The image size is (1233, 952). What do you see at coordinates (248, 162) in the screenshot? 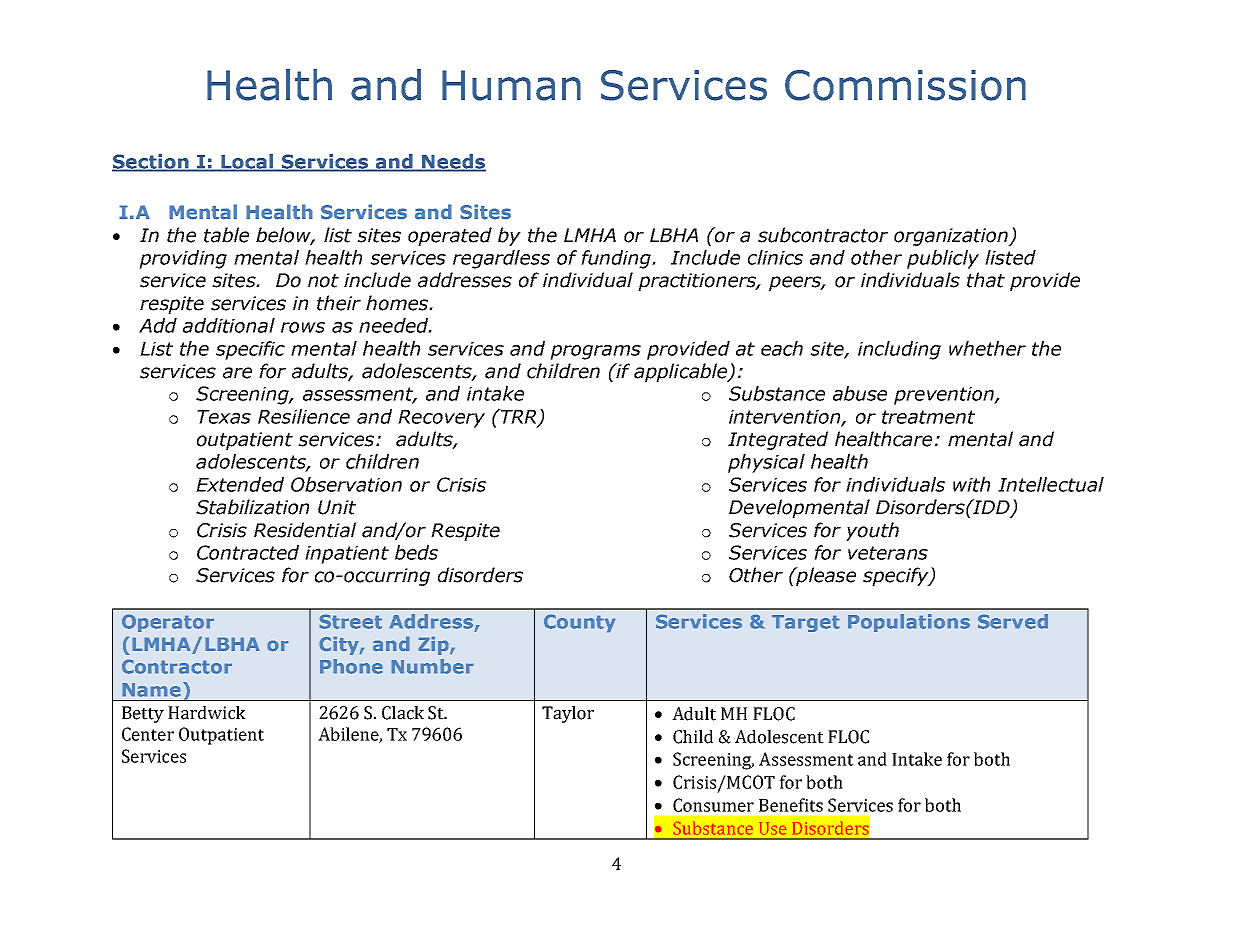
I see `Local` at bounding box center [248, 162].
